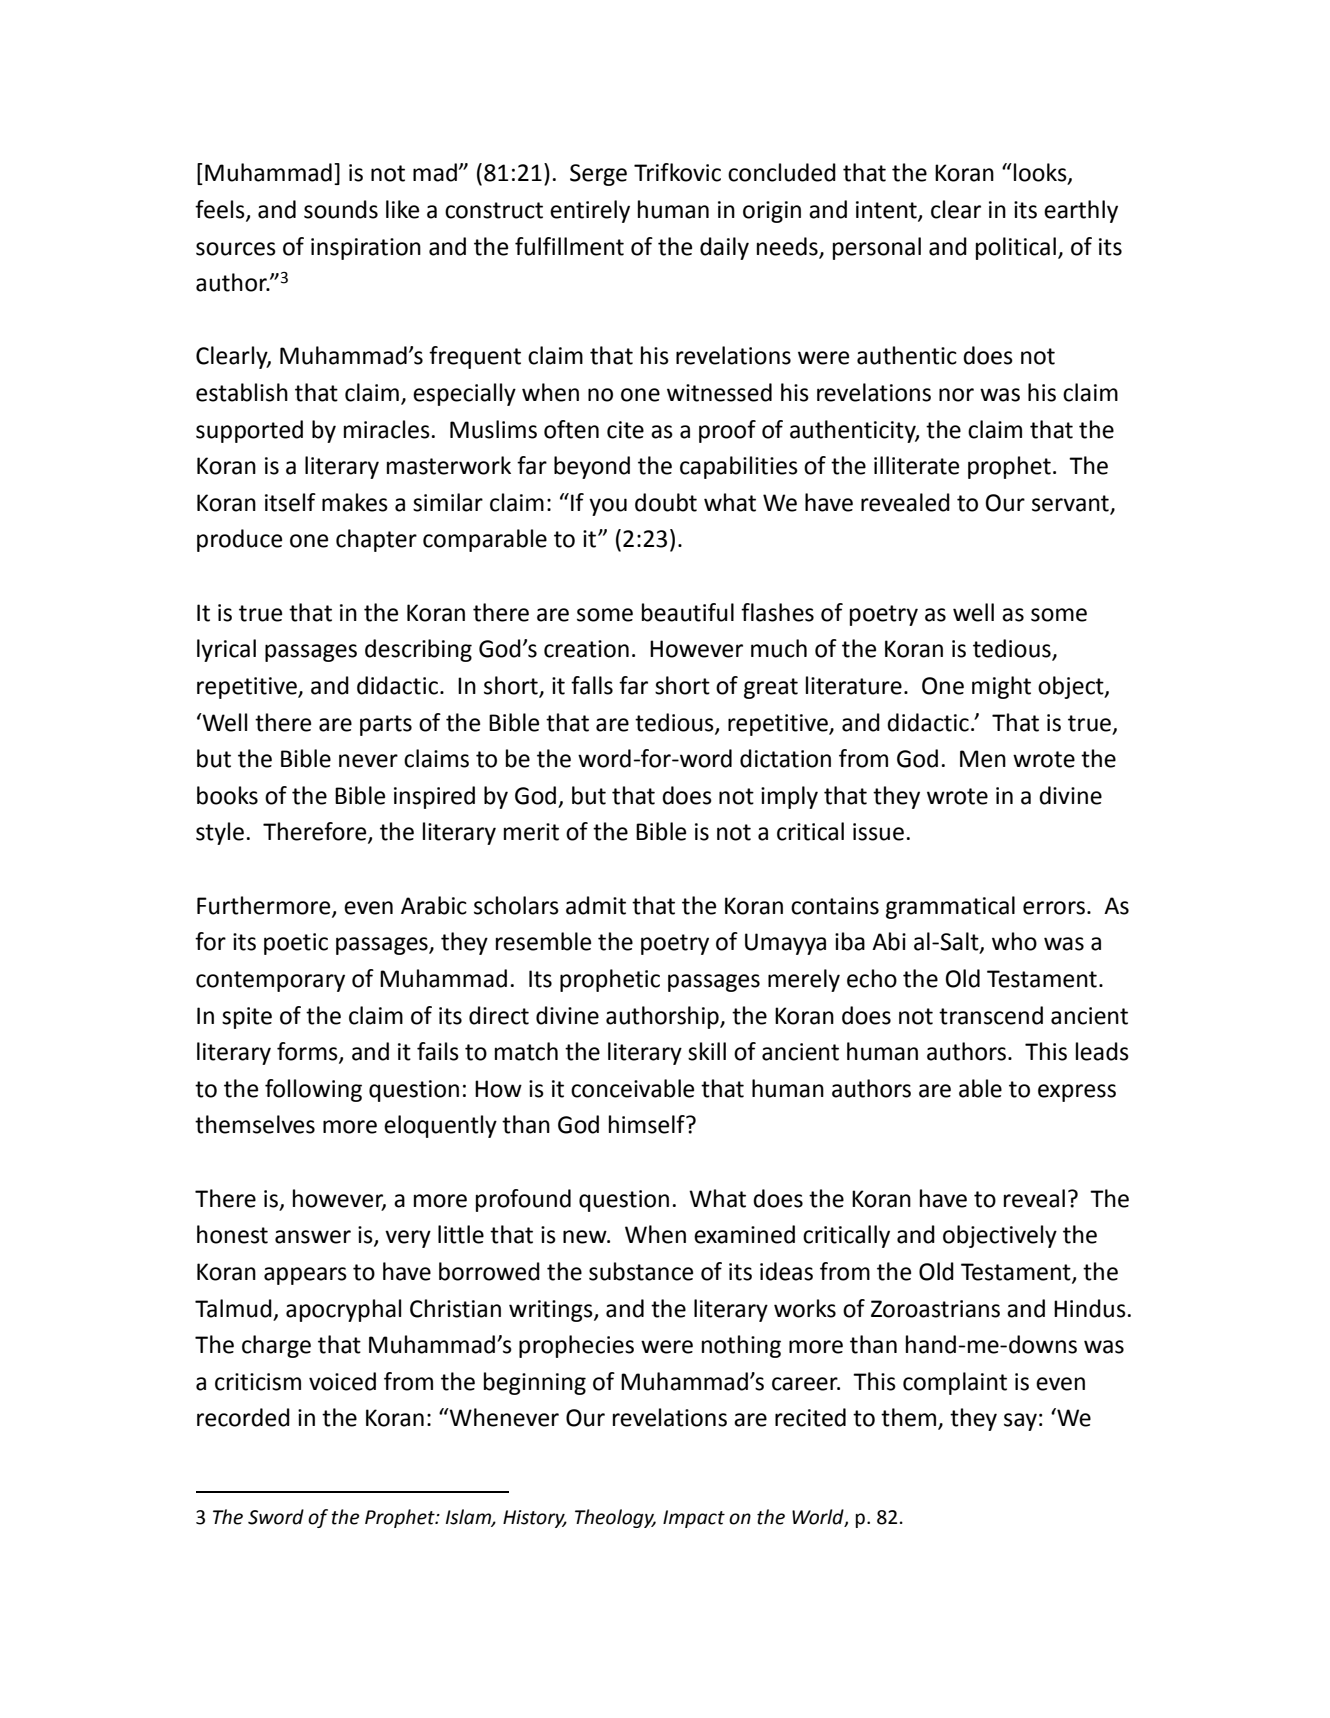 Image resolution: width=1330 pixels, height=1718 pixels. Describe the element at coordinates (1016, 248) in the screenshot. I see `political` at that location.
